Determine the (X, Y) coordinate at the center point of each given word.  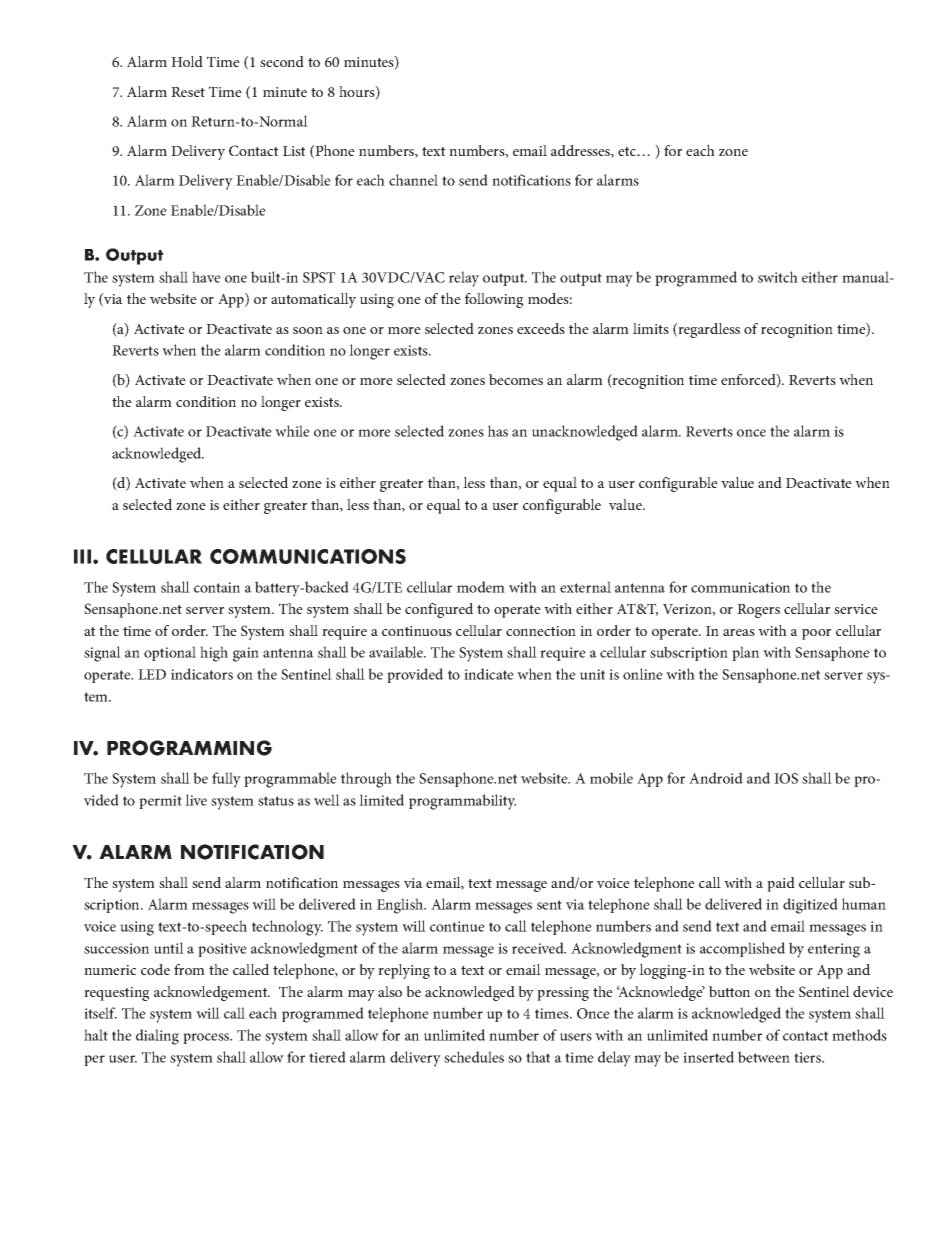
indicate (489, 674)
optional (170, 653)
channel (413, 180)
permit (160, 802)
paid (781, 884)
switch (778, 277)
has (498, 431)
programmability (462, 802)
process (207, 1038)
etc (628, 151)
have (206, 277)
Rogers (758, 611)
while (292, 431)
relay (464, 279)
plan (745, 653)
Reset (188, 92)
